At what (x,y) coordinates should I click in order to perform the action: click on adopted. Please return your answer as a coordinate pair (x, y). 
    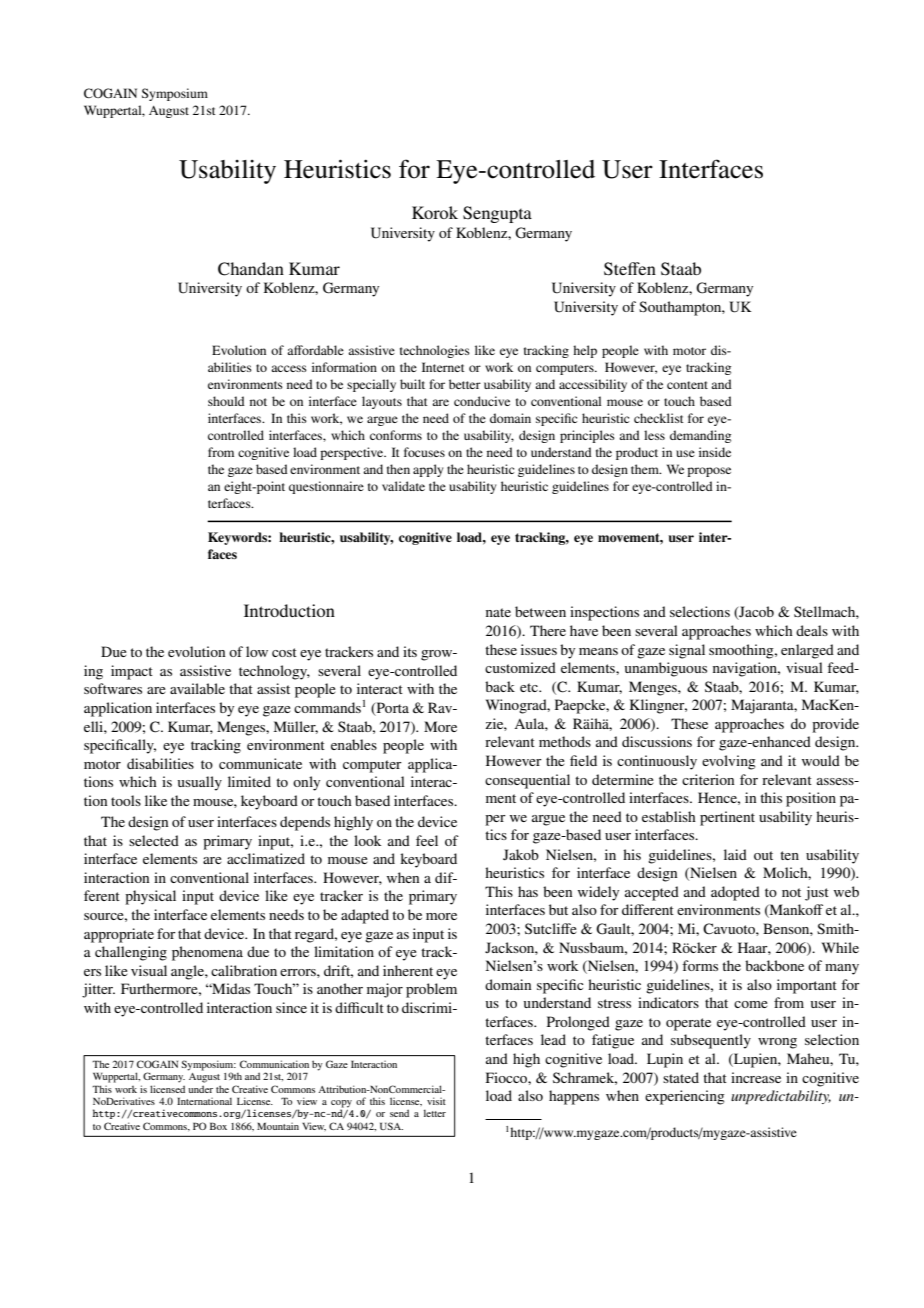
    Looking at the image, I should click on (735, 893).
